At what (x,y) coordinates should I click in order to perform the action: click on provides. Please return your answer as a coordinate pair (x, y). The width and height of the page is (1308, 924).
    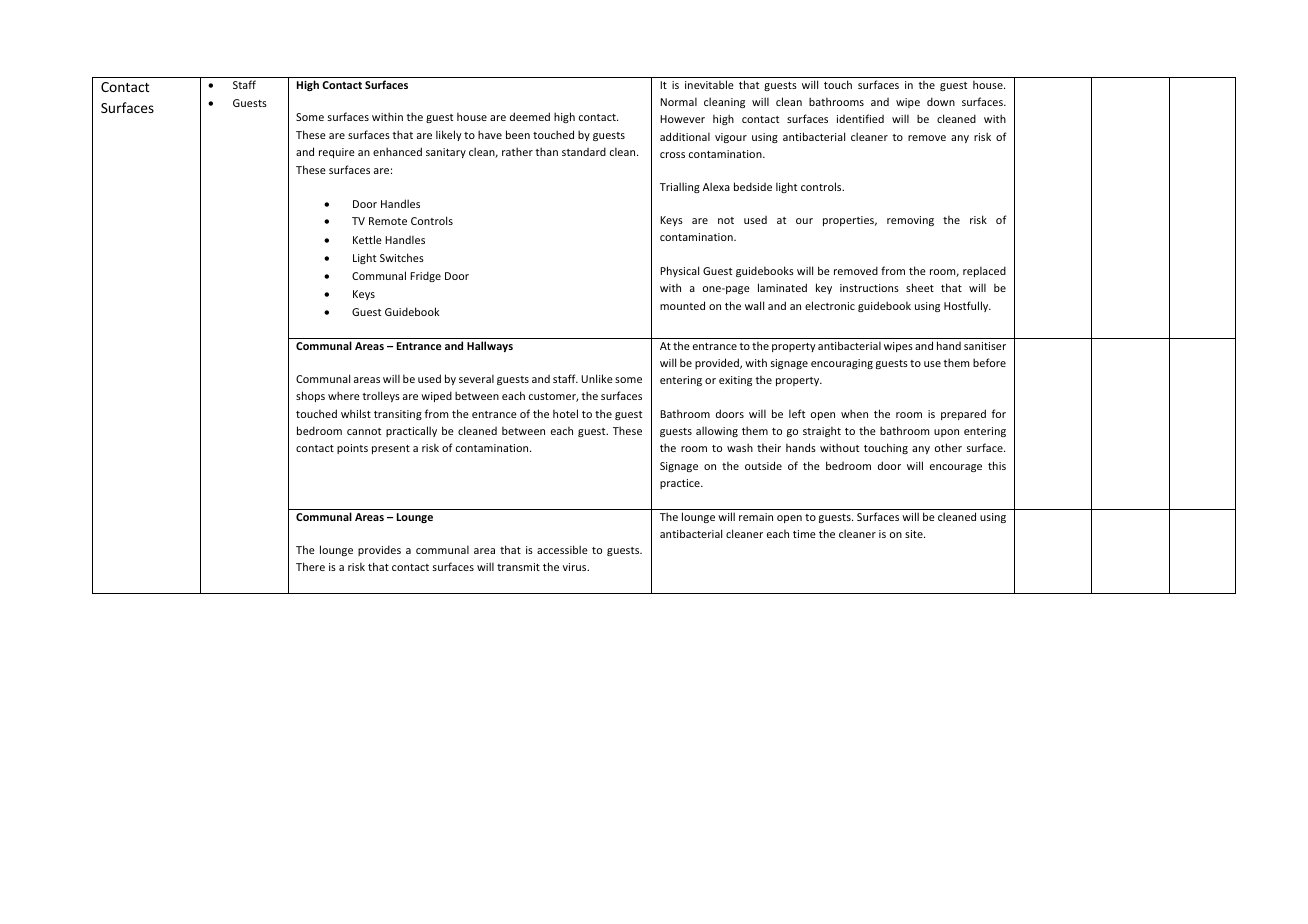
    Looking at the image, I should click on (379, 550).
